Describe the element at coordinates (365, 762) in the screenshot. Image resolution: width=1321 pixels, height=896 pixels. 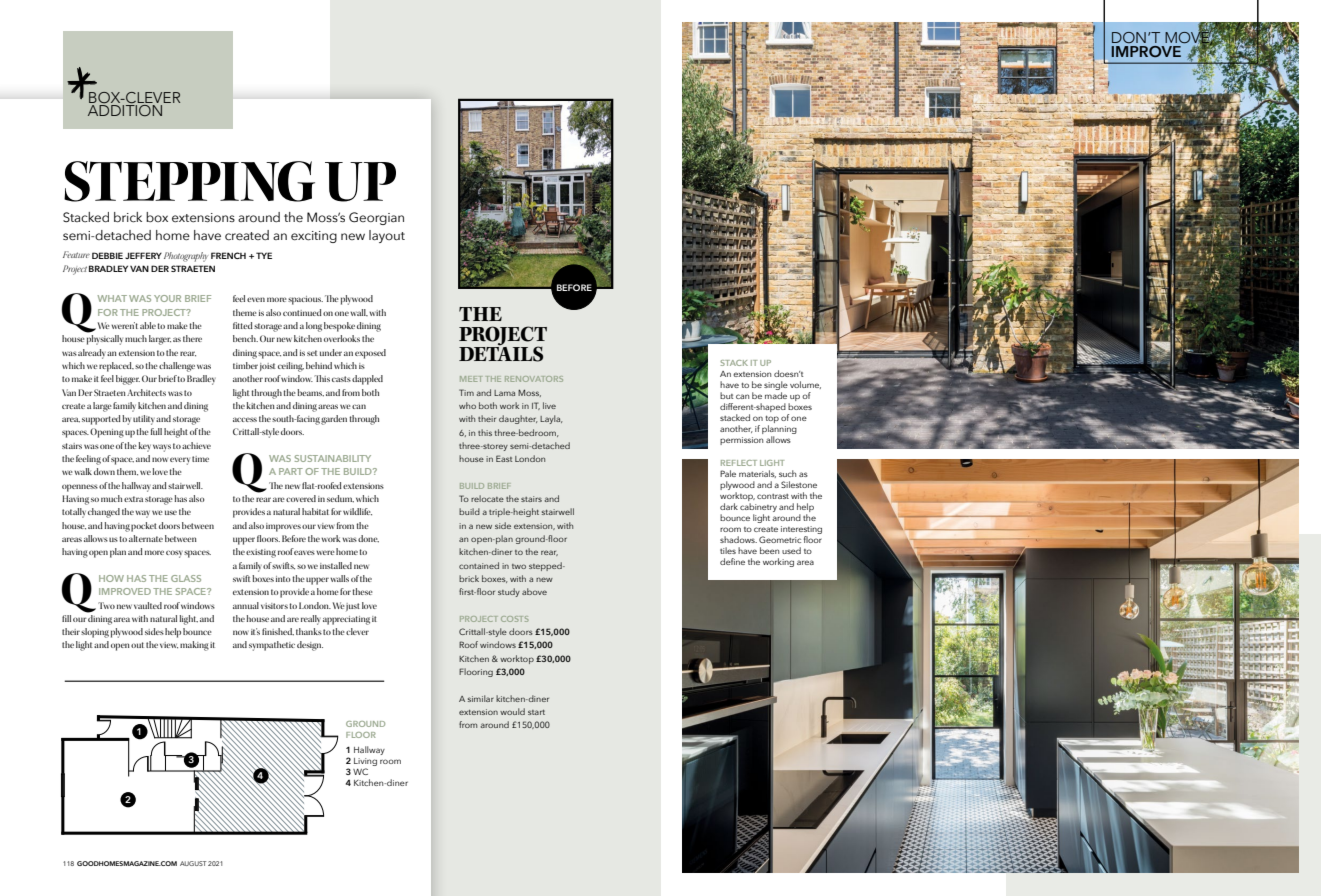
I see `Living` at that location.
